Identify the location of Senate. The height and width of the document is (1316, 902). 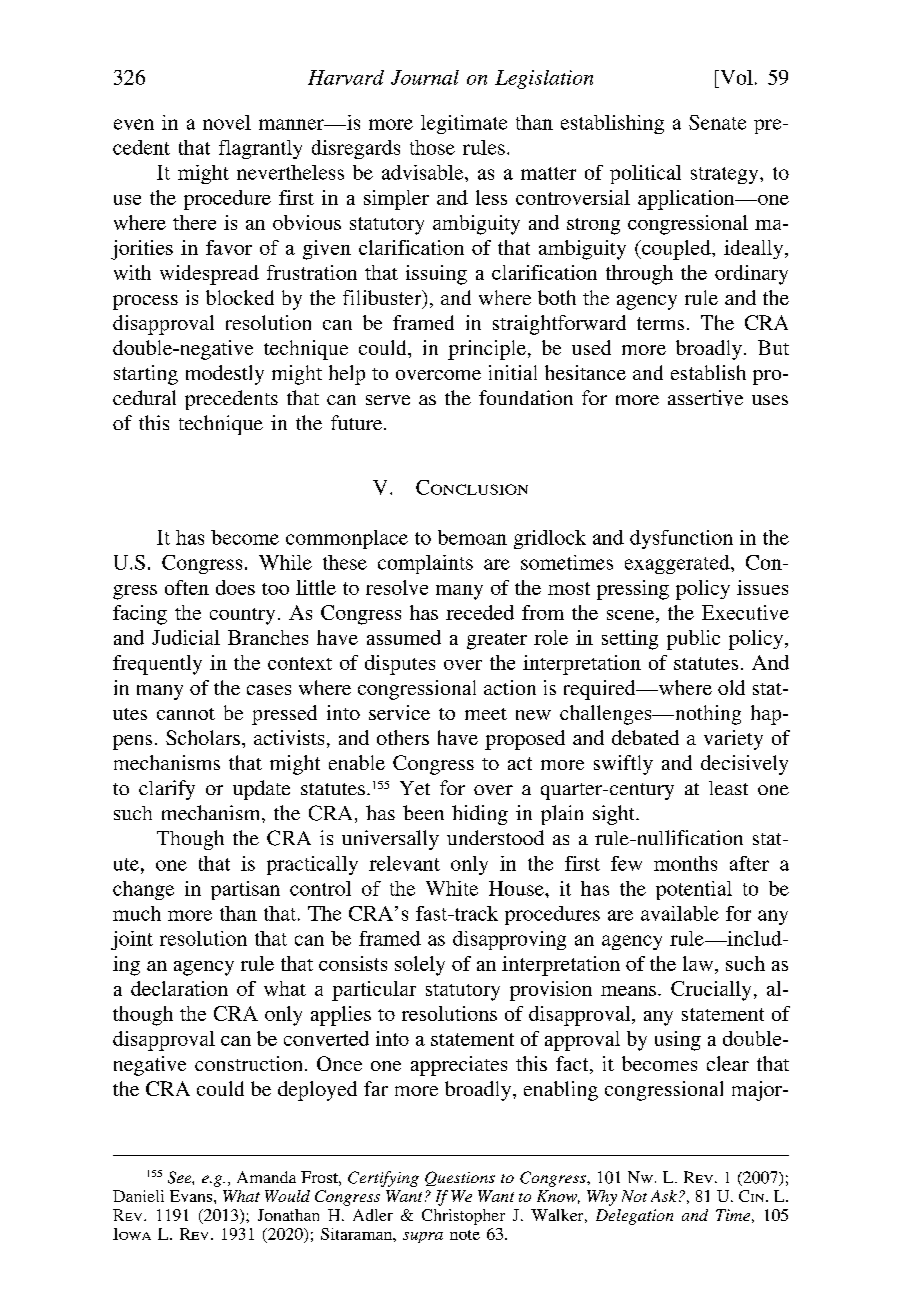
(717, 122).
